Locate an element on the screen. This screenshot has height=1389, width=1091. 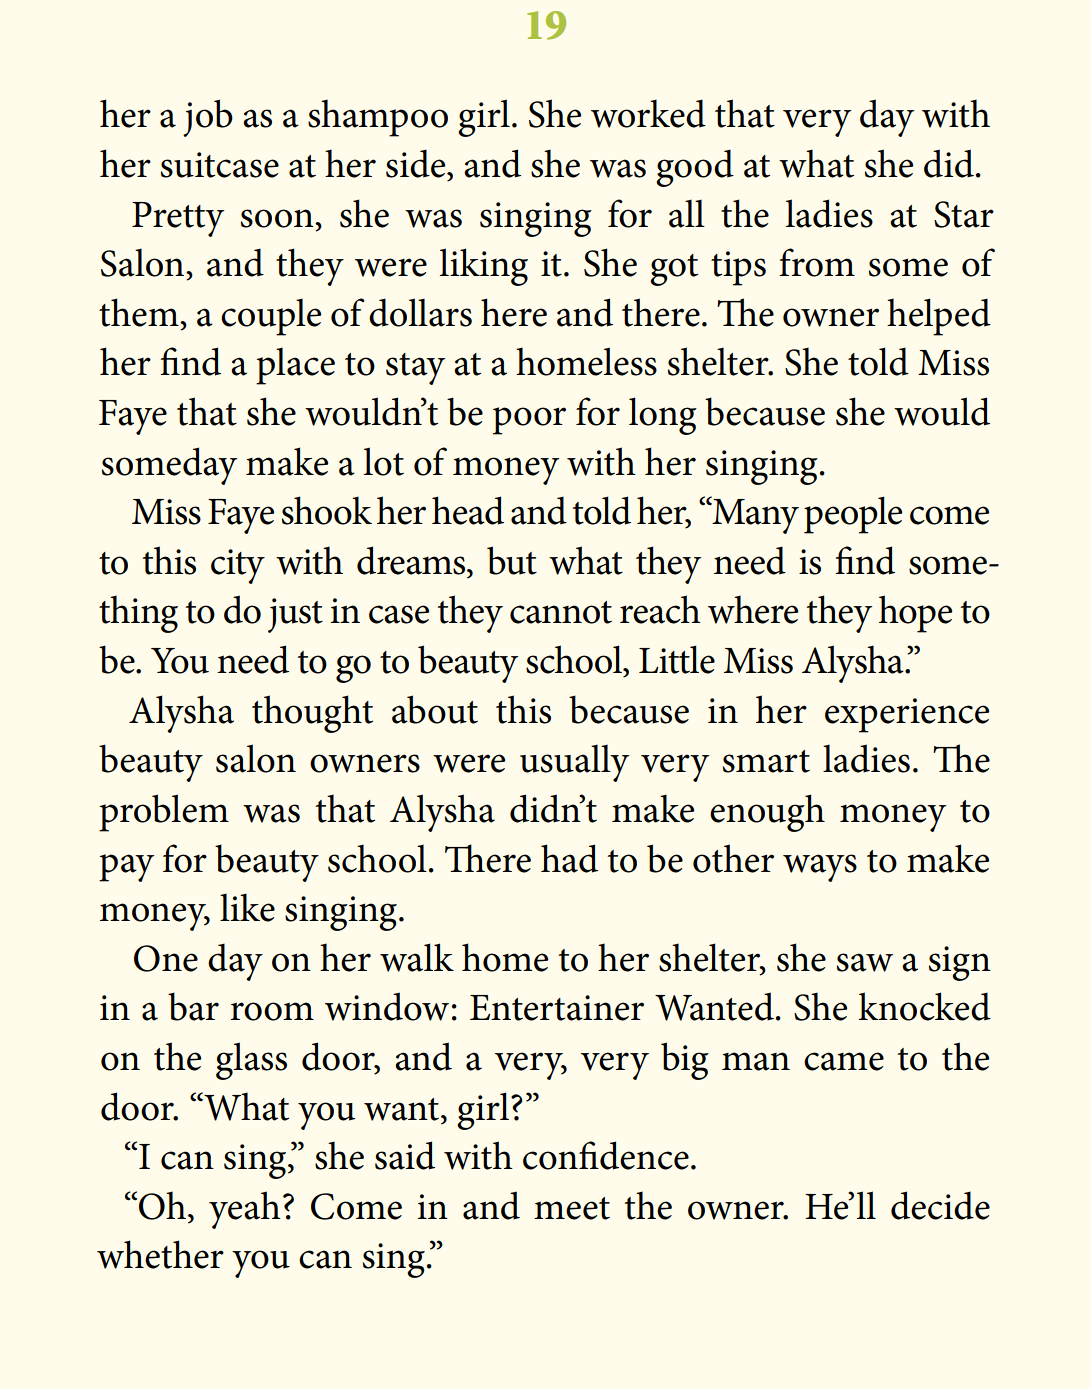
city is located at coordinates (238, 566).
